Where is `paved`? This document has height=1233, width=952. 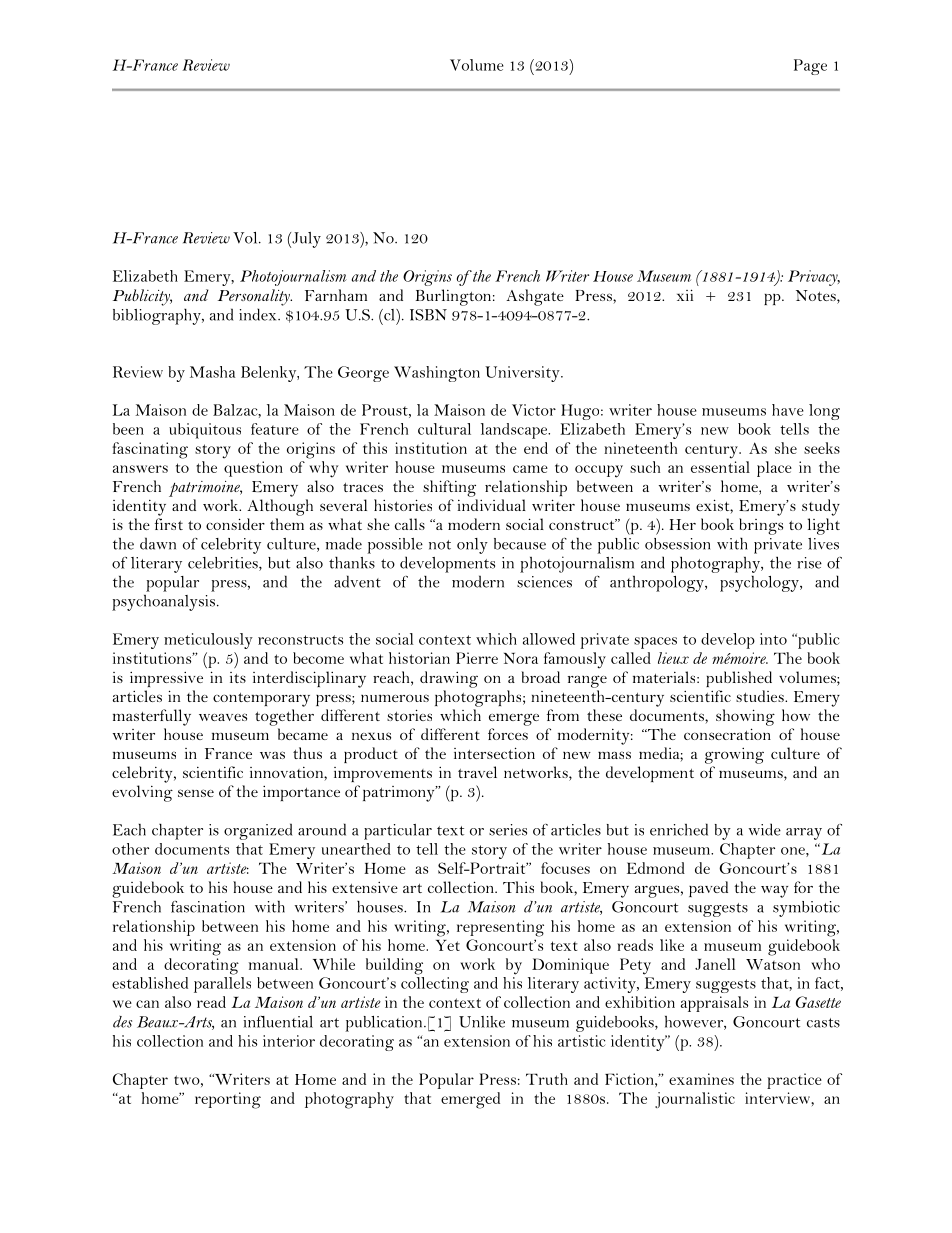 paved is located at coordinates (708, 889).
